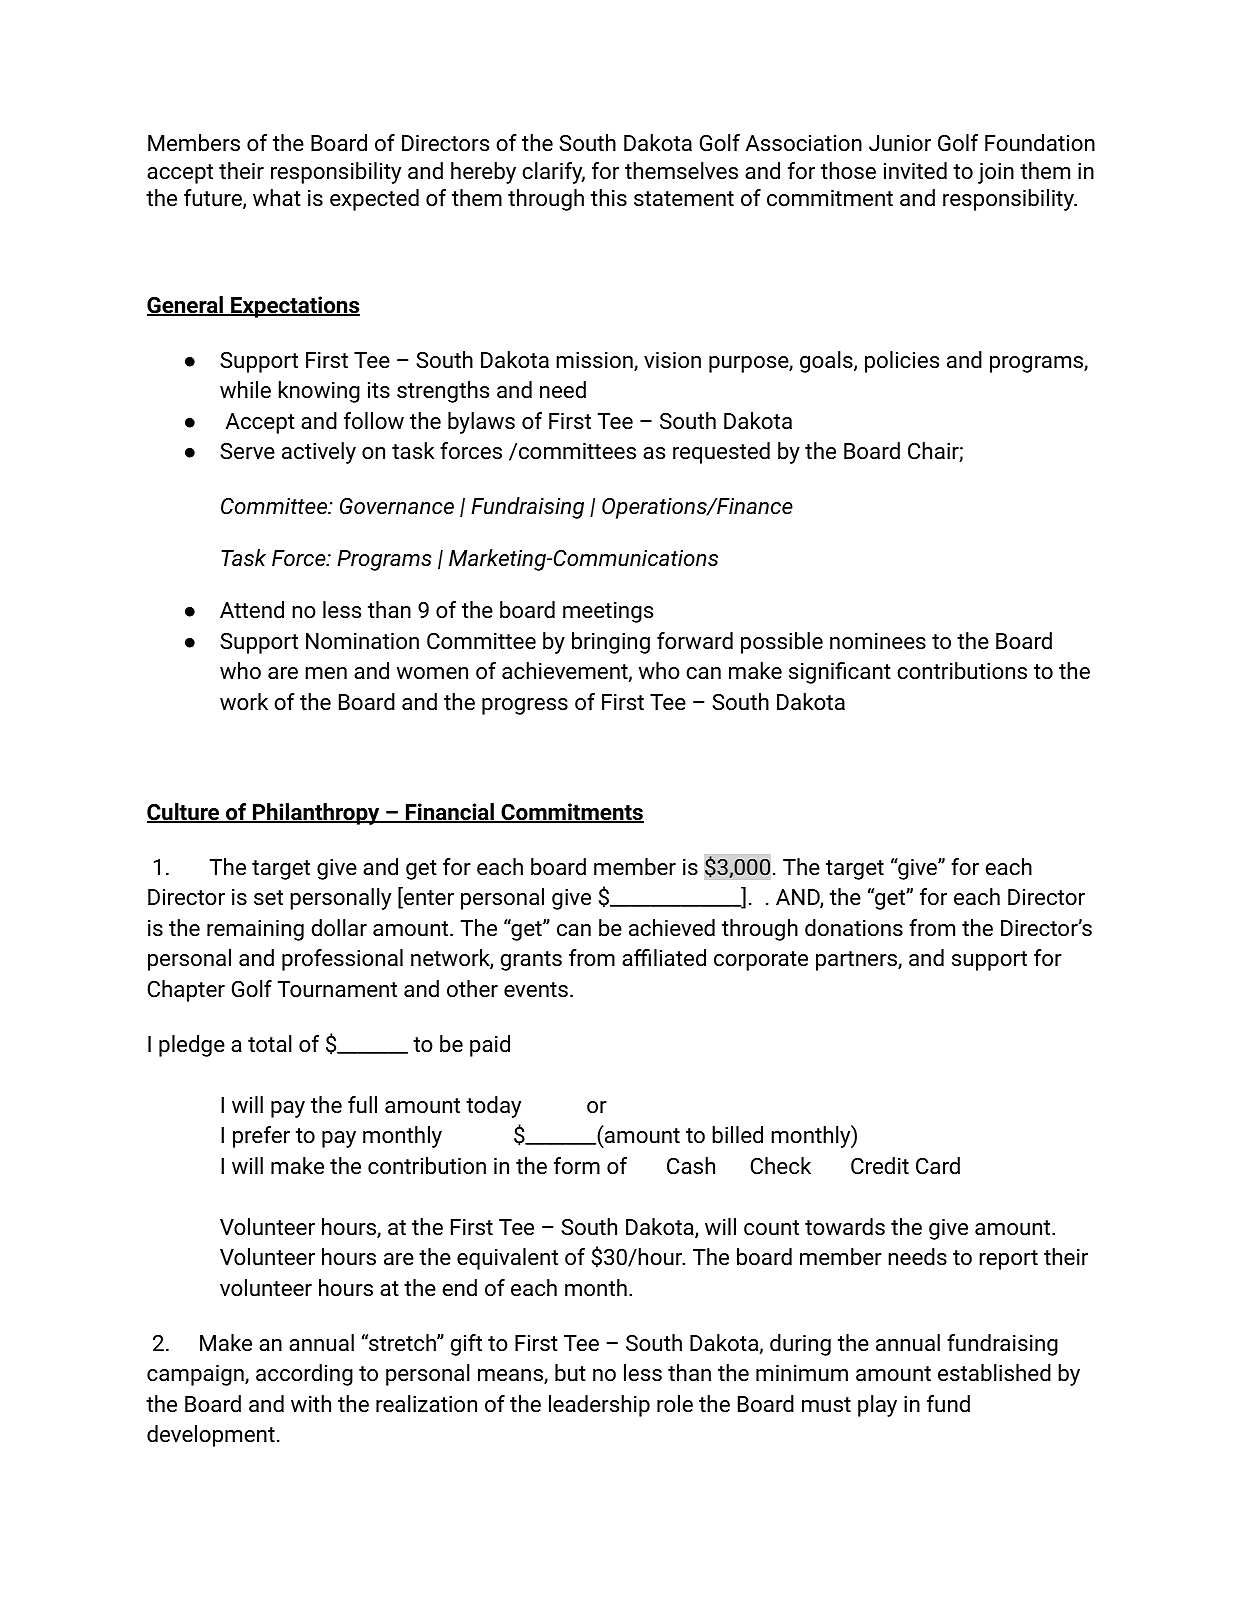 The height and width of the screenshot is (1612, 1246). Describe the element at coordinates (902, 362) in the screenshot. I see `policies` at that location.
